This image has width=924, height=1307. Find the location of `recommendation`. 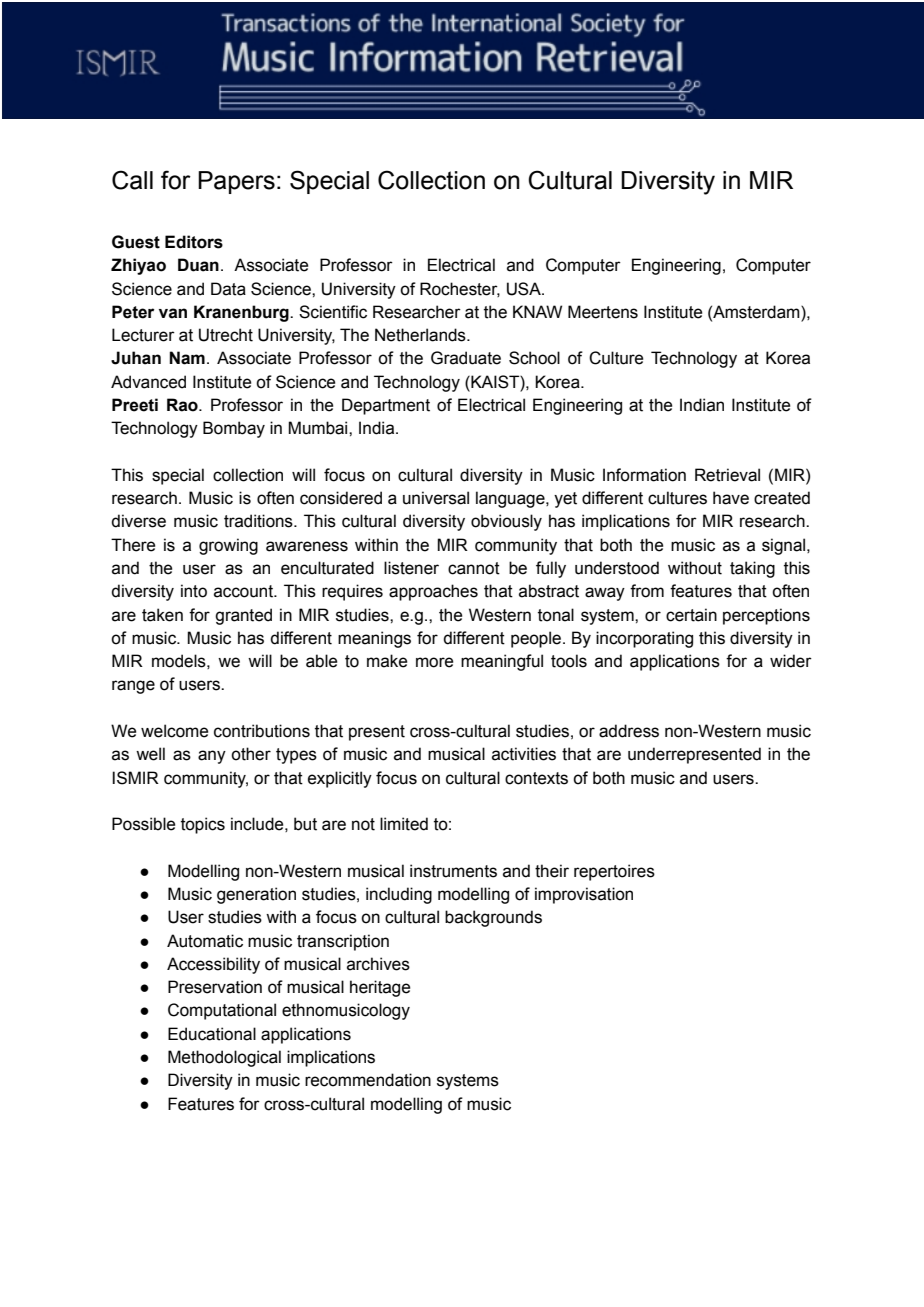

recommendation is located at coordinates (368, 1080).
